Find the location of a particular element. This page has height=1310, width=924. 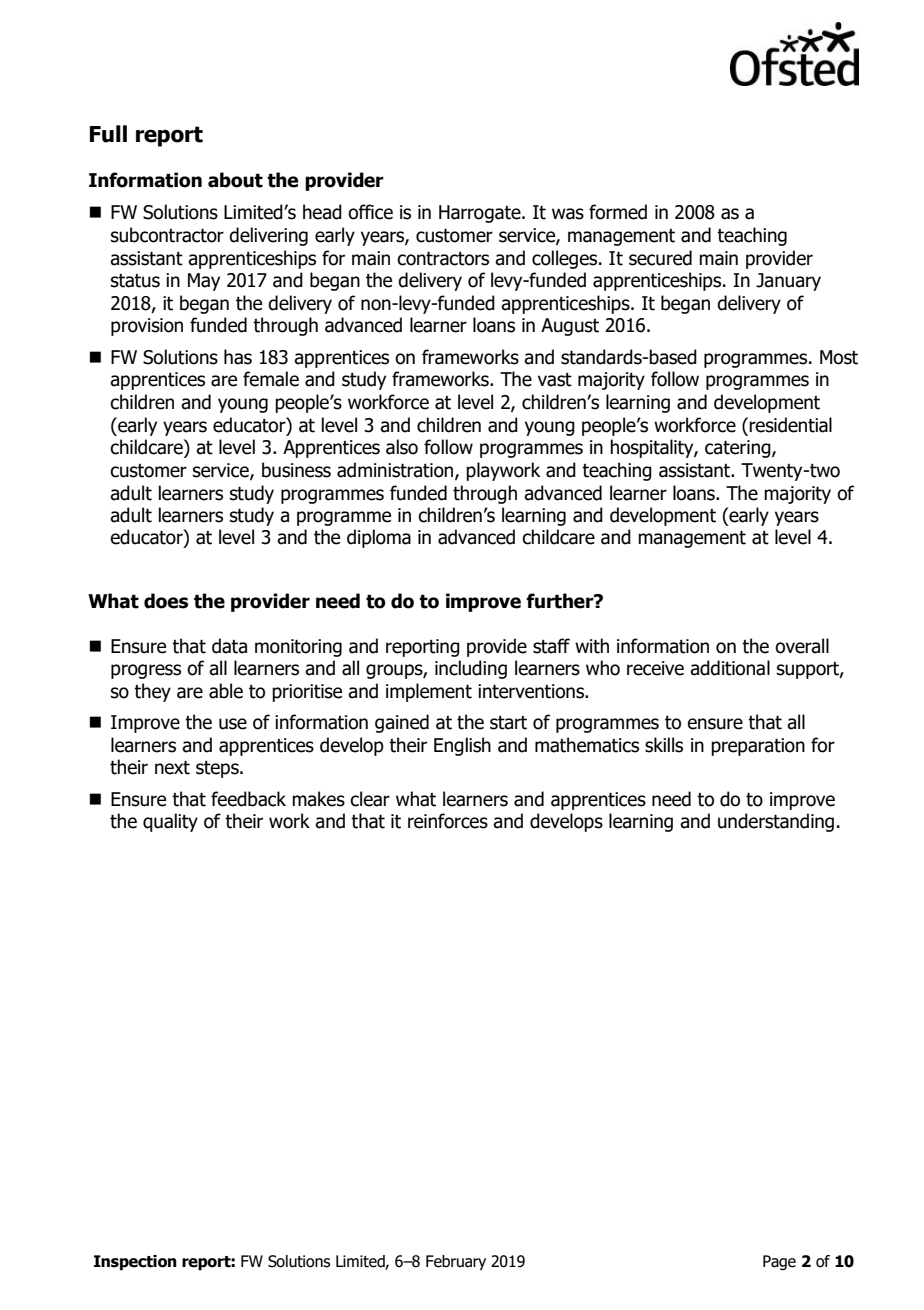

about is located at coordinates (235, 180).
